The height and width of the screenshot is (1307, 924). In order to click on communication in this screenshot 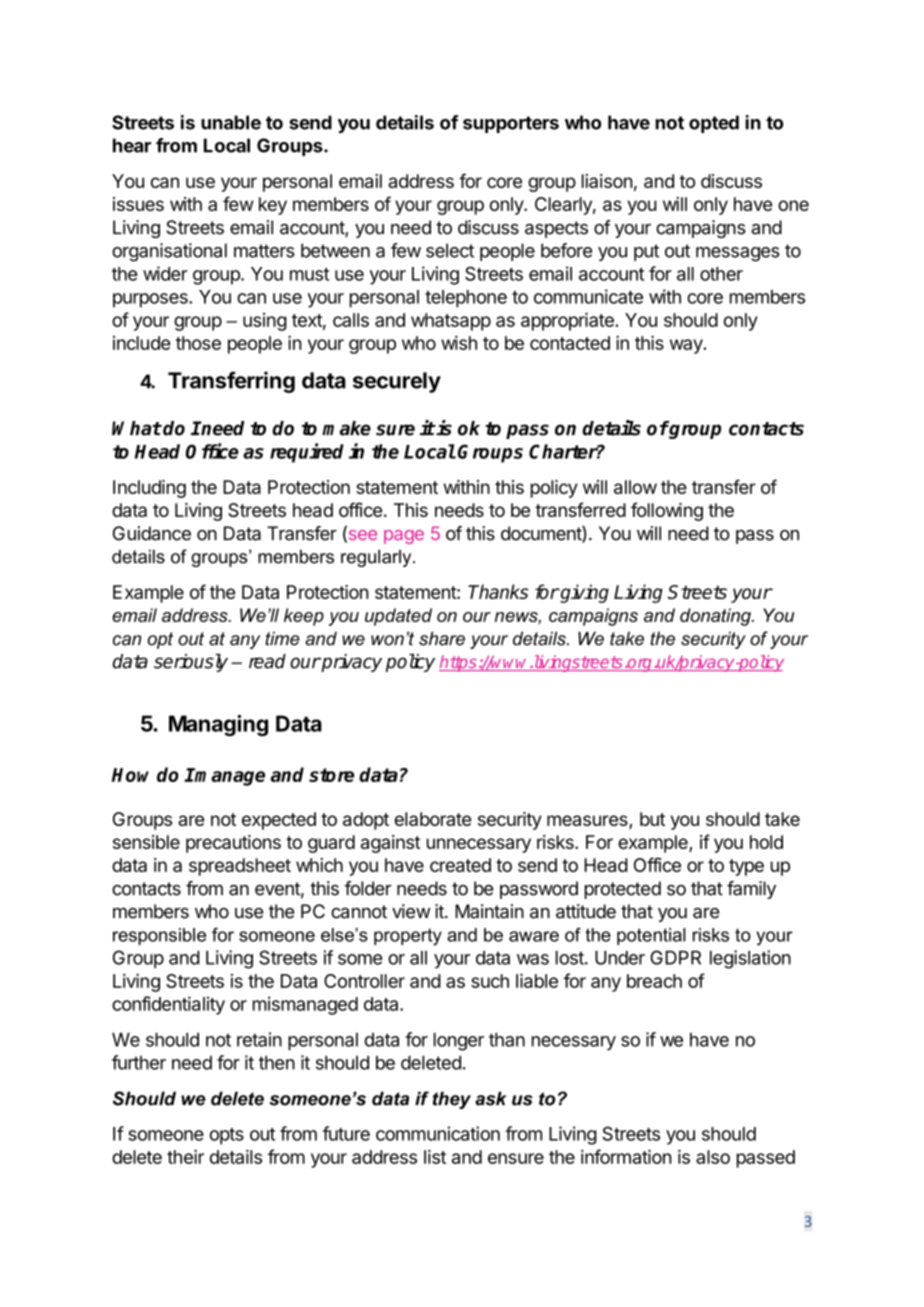, I will do `click(438, 1133)`.
